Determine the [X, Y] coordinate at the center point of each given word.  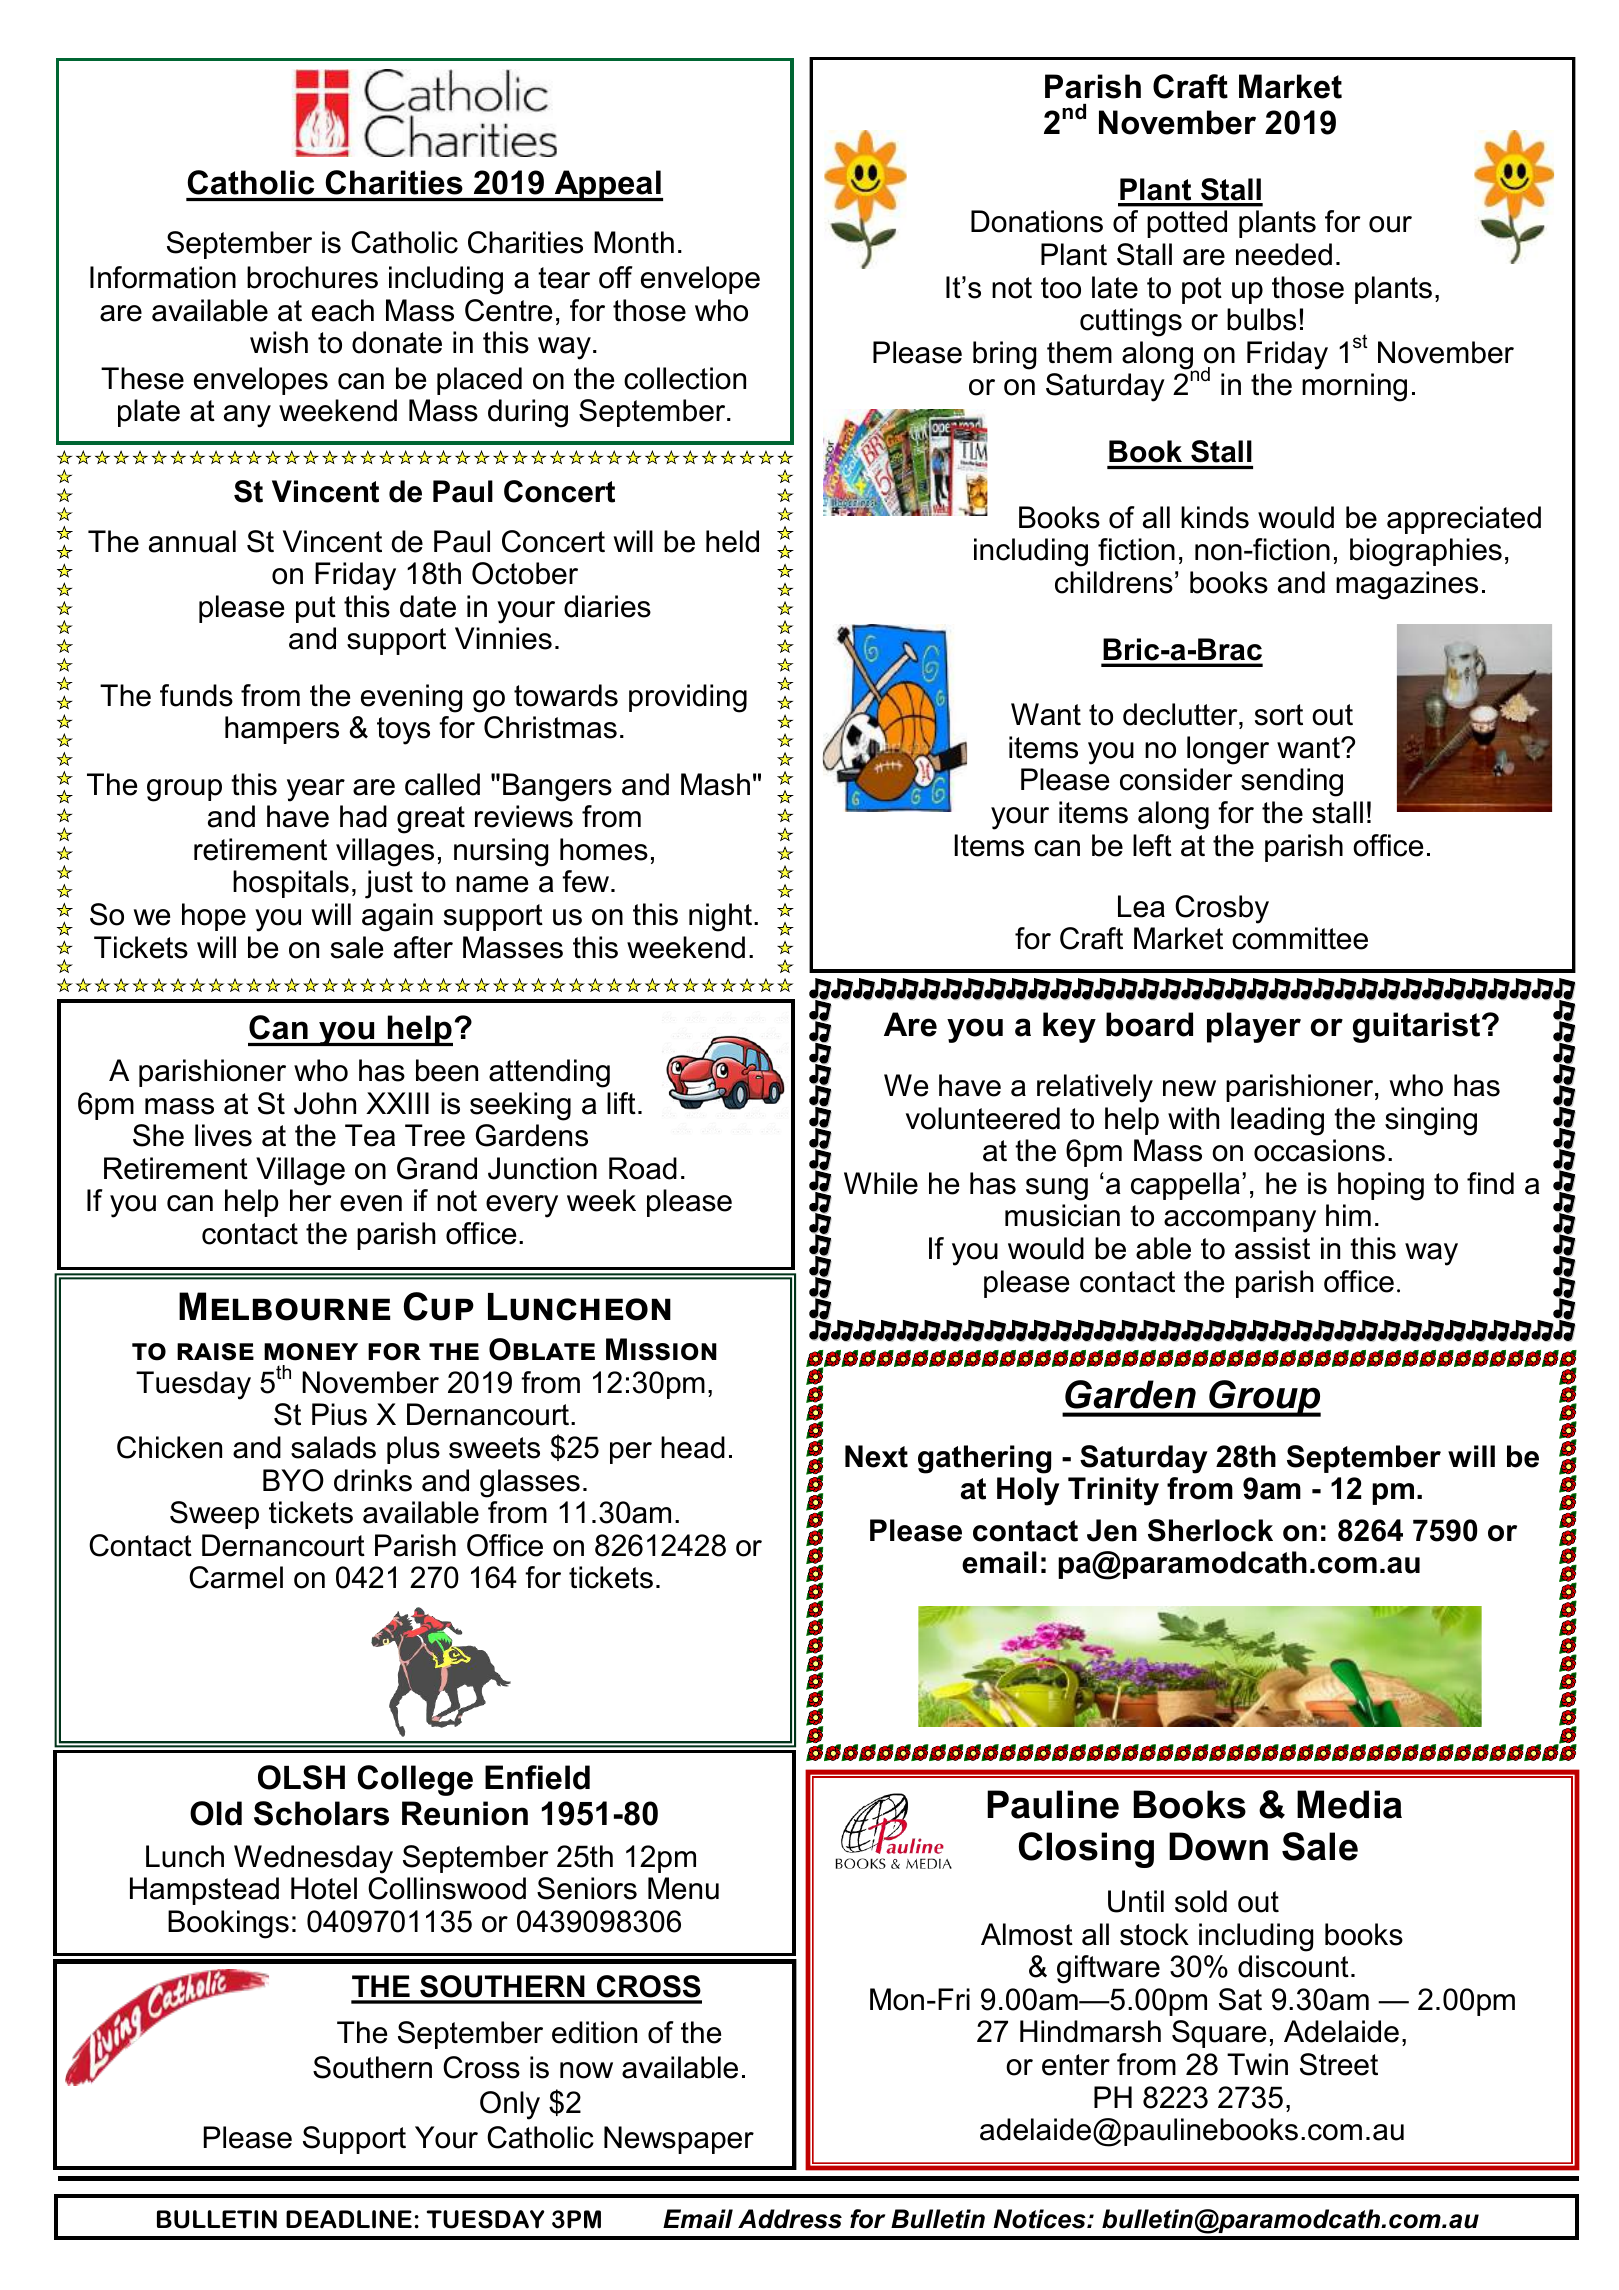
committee [1300, 938]
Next [876, 1456]
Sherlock [1210, 1530]
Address [790, 2219]
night [720, 917]
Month [634, 242]
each [343, 310]
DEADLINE [349, 2219]
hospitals [291, 884]
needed [1284, 254]
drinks [373, 1480]
